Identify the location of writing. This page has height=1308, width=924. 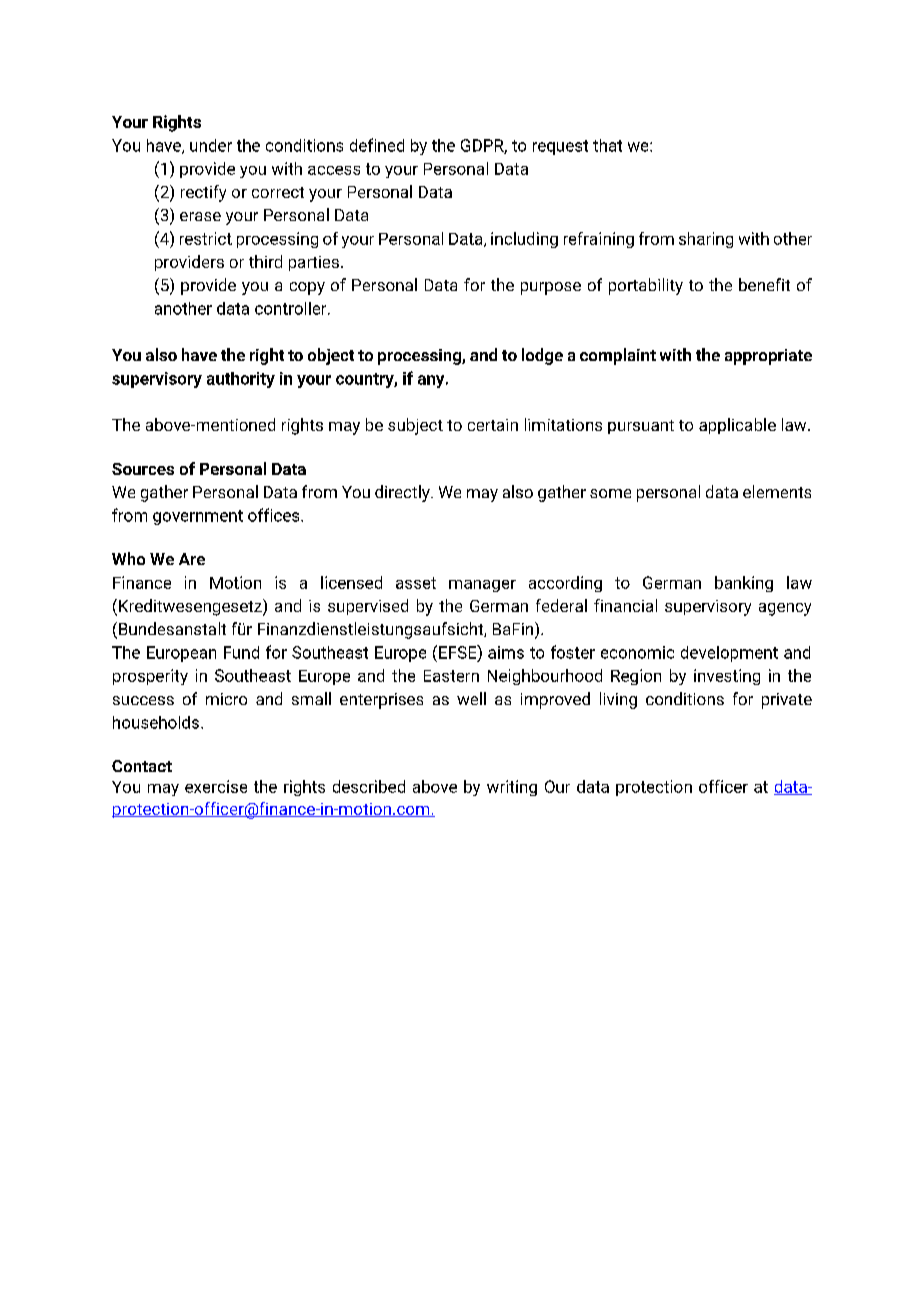
(512, 788).
